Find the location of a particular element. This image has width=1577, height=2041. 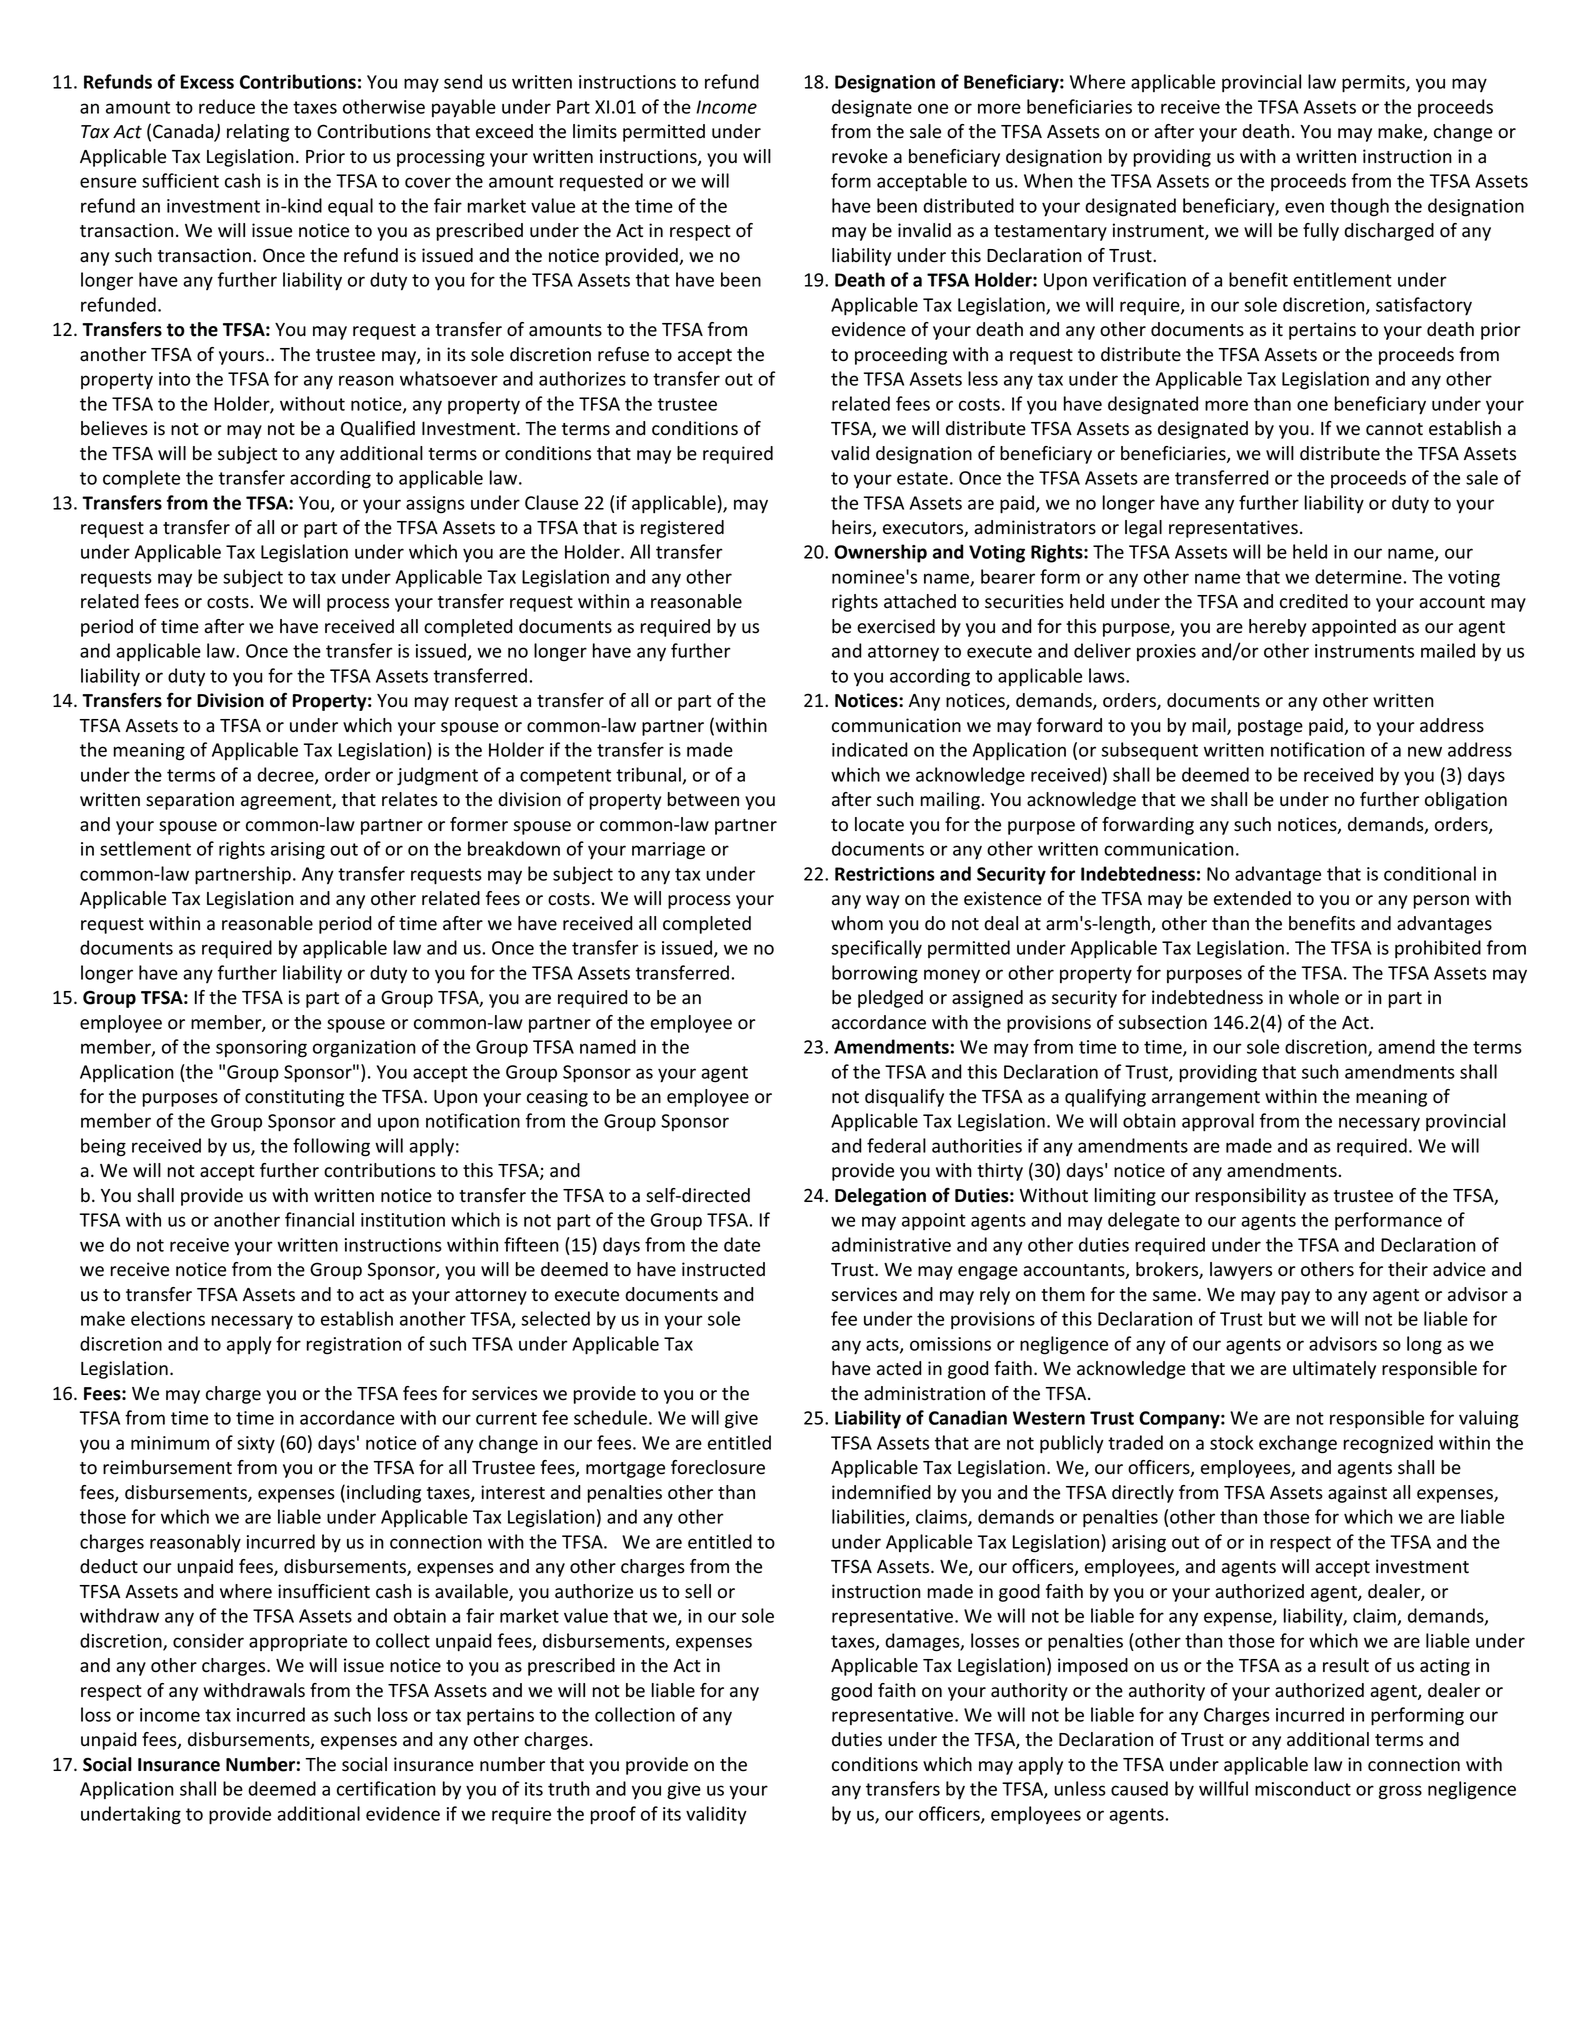

Ownership is located at coordinates (880, 553).
